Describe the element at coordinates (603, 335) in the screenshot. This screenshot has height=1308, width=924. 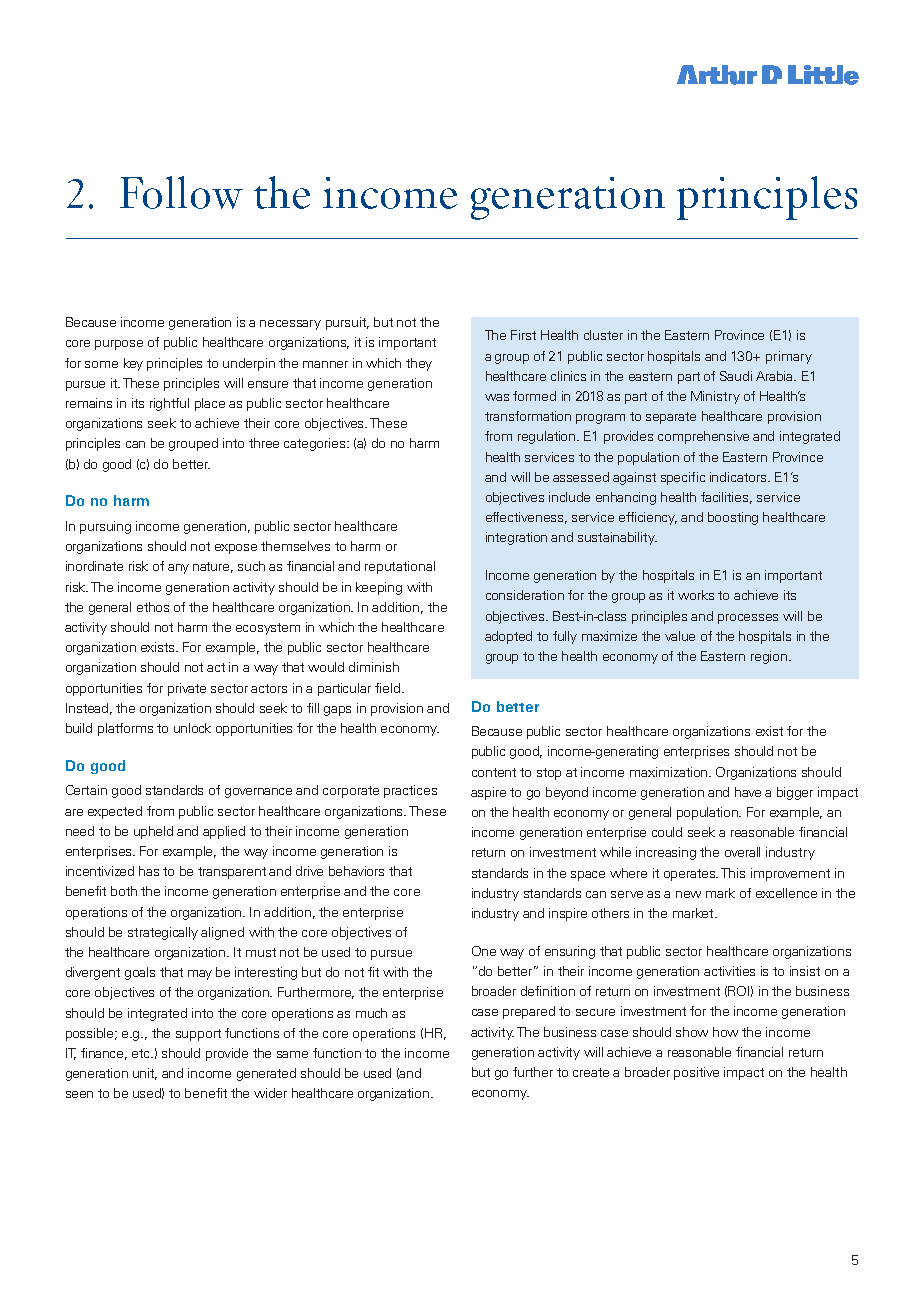
I see `cluster` at that location.
